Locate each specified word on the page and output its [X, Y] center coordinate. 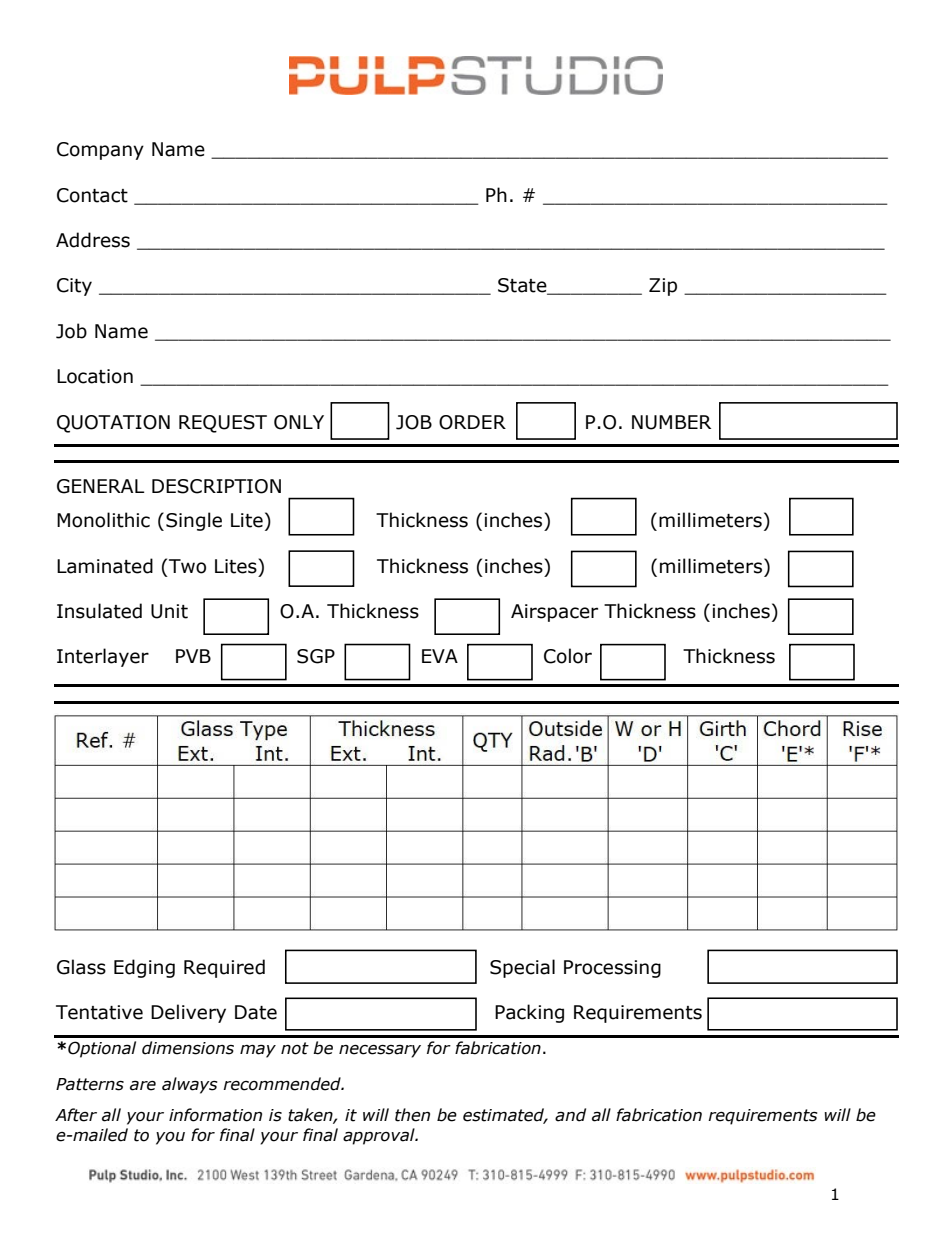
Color [568, 656]
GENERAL [101, 486]
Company [100, 151]
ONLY [299, 422]
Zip [663, 287]
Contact [92, 195]
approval [380, 1136]
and [570, 1115]
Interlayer [103, 657]
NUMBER [671, 422]
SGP [316, 656]
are [143, 1086]
